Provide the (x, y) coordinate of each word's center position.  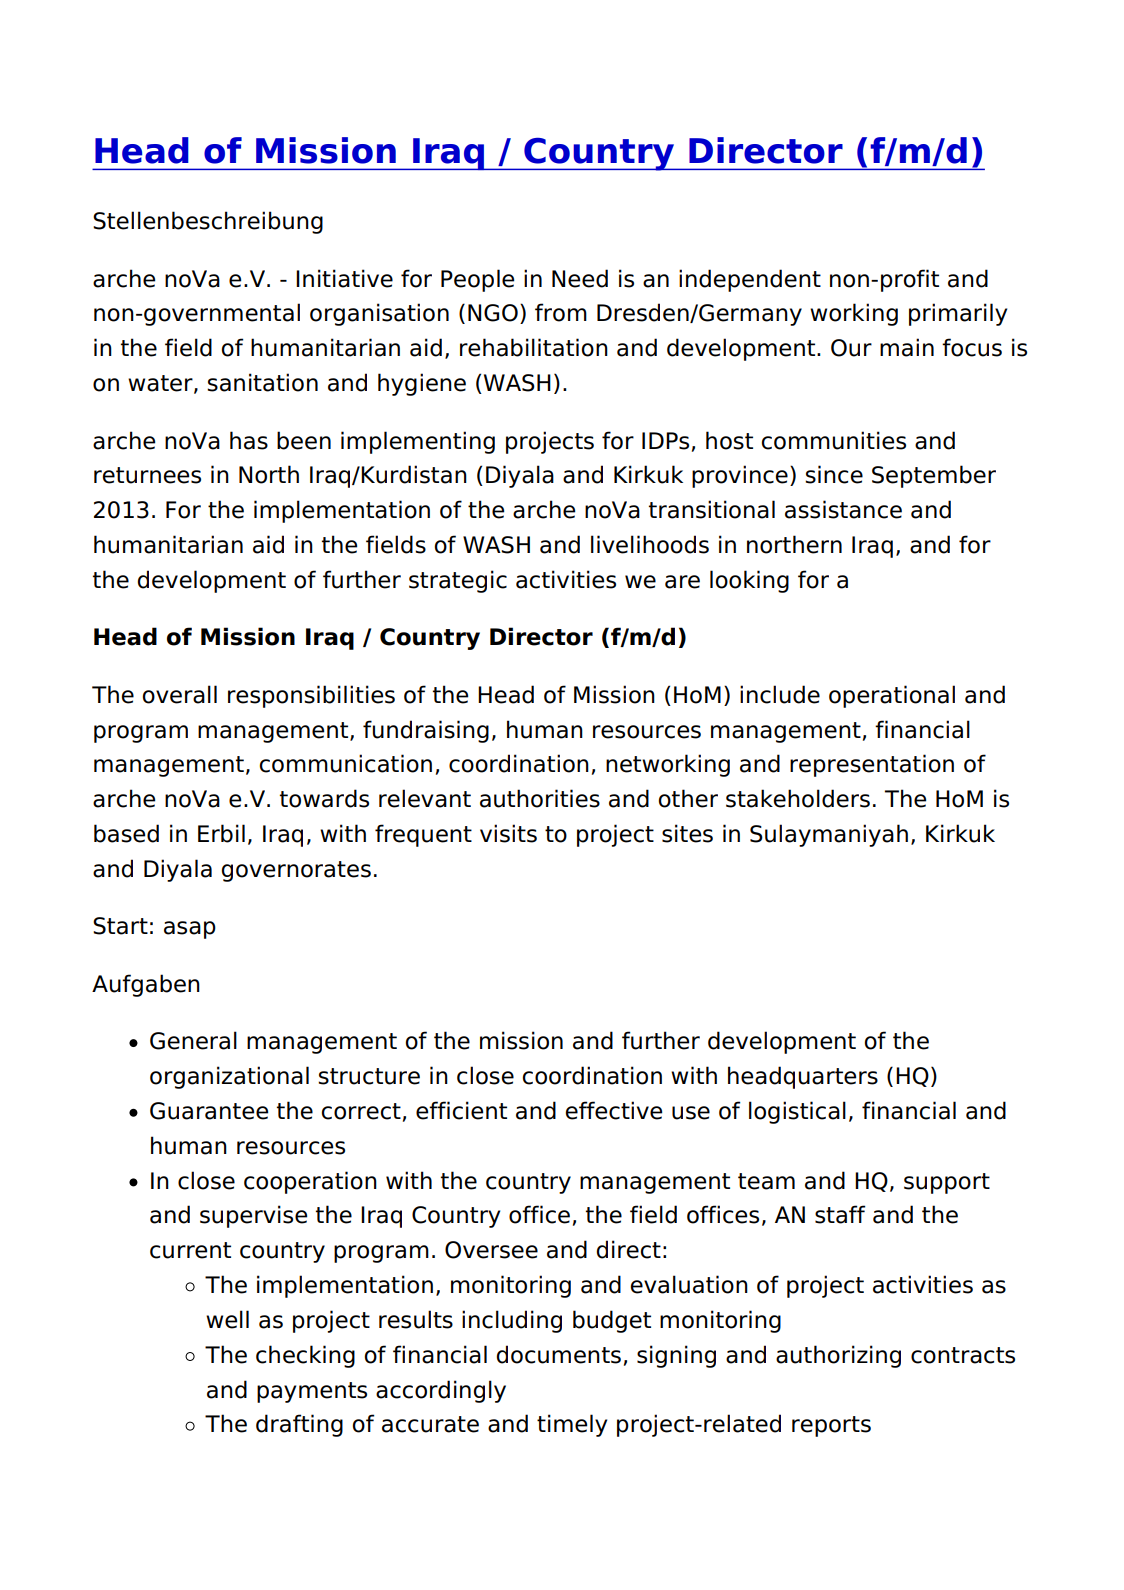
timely (572, 1425)
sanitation (262, 382)
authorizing (838, 1356)
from (561, 312)
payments (312, 1392)
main (907, 347)
